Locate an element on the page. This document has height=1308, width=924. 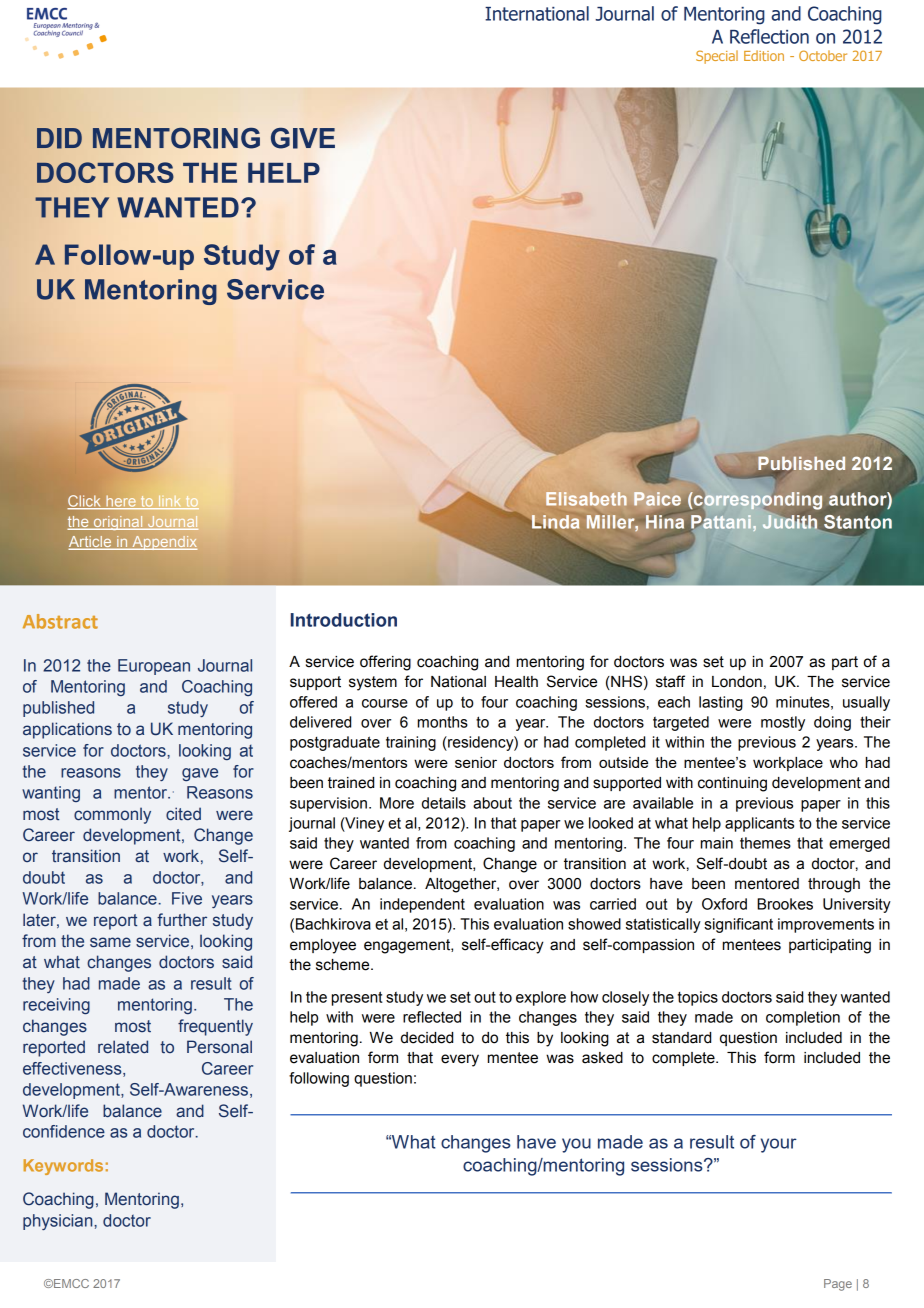
London is located at coordinates (737, 682).
